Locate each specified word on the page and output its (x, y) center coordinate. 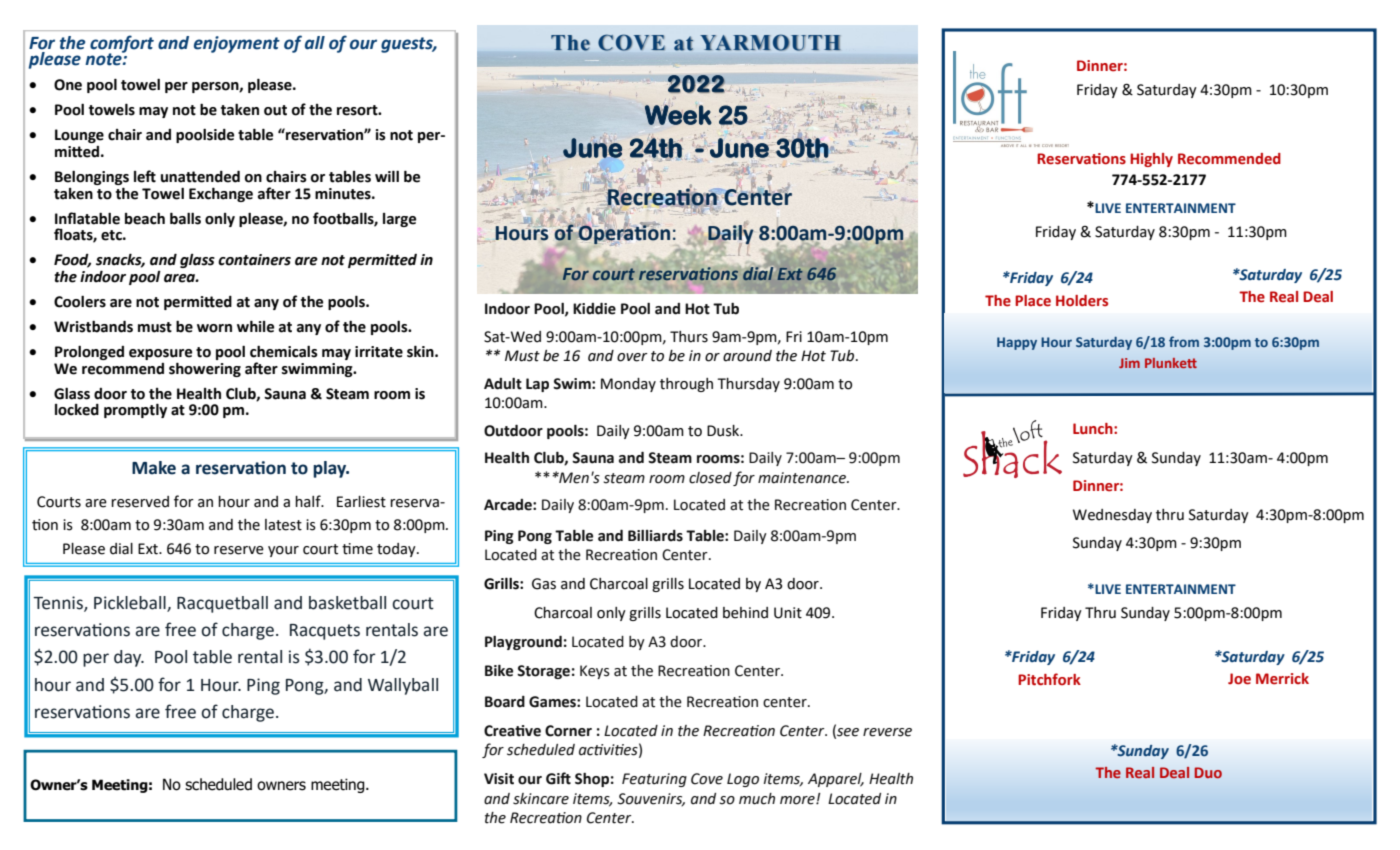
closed (710, 478)
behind (745, 613)
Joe (1239, 679)
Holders (1082, 301)
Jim (1129, 363)
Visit (499, 779)
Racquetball (222, 604)
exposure (160, 354)
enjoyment (237, 44)
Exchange (221, 194)
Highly (1151, 160)
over (632, 357)
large (399, 220)
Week (678, 115)
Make (154, 468)
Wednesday (1112, 516)
